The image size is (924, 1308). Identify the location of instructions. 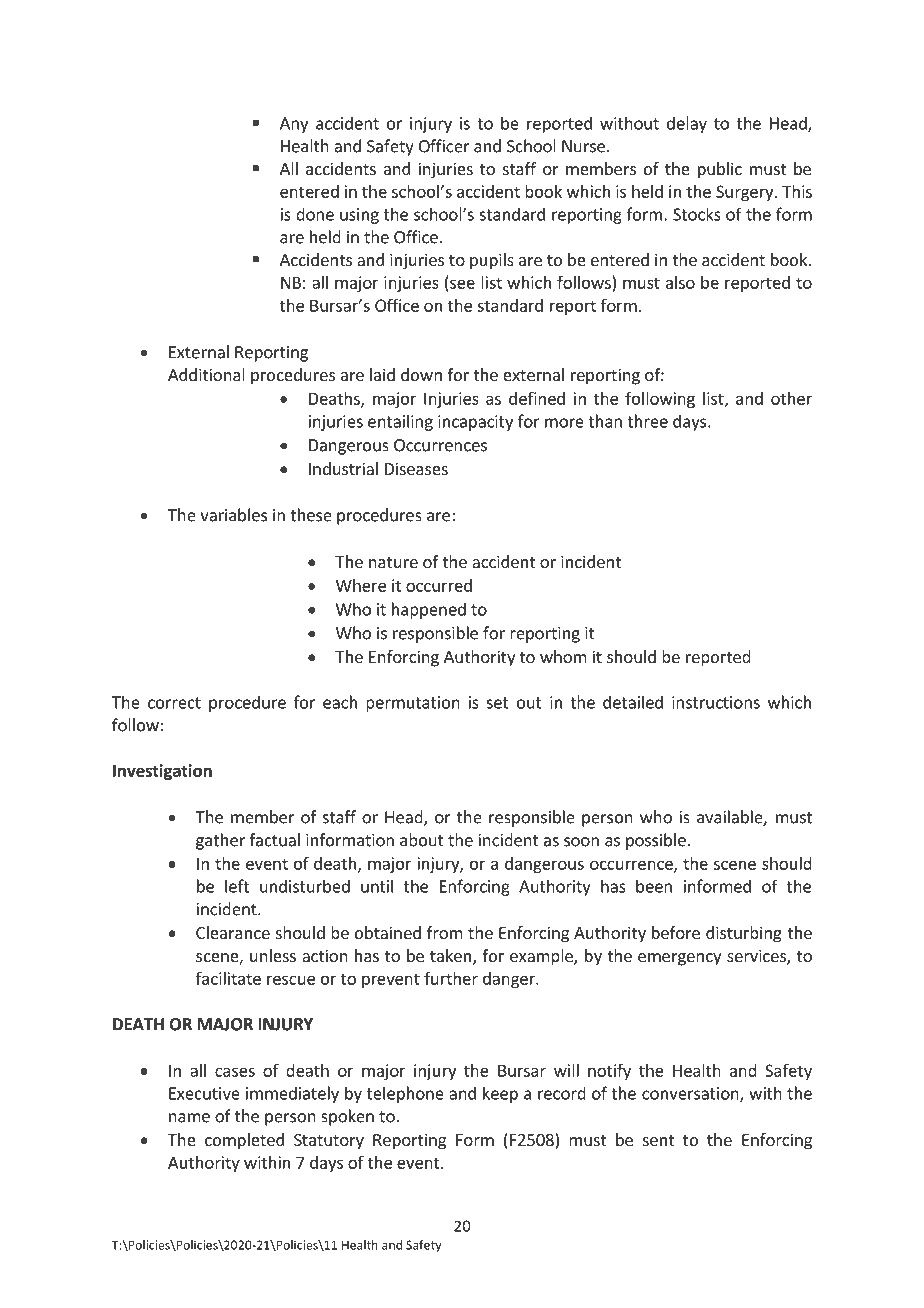
(716, 702).
